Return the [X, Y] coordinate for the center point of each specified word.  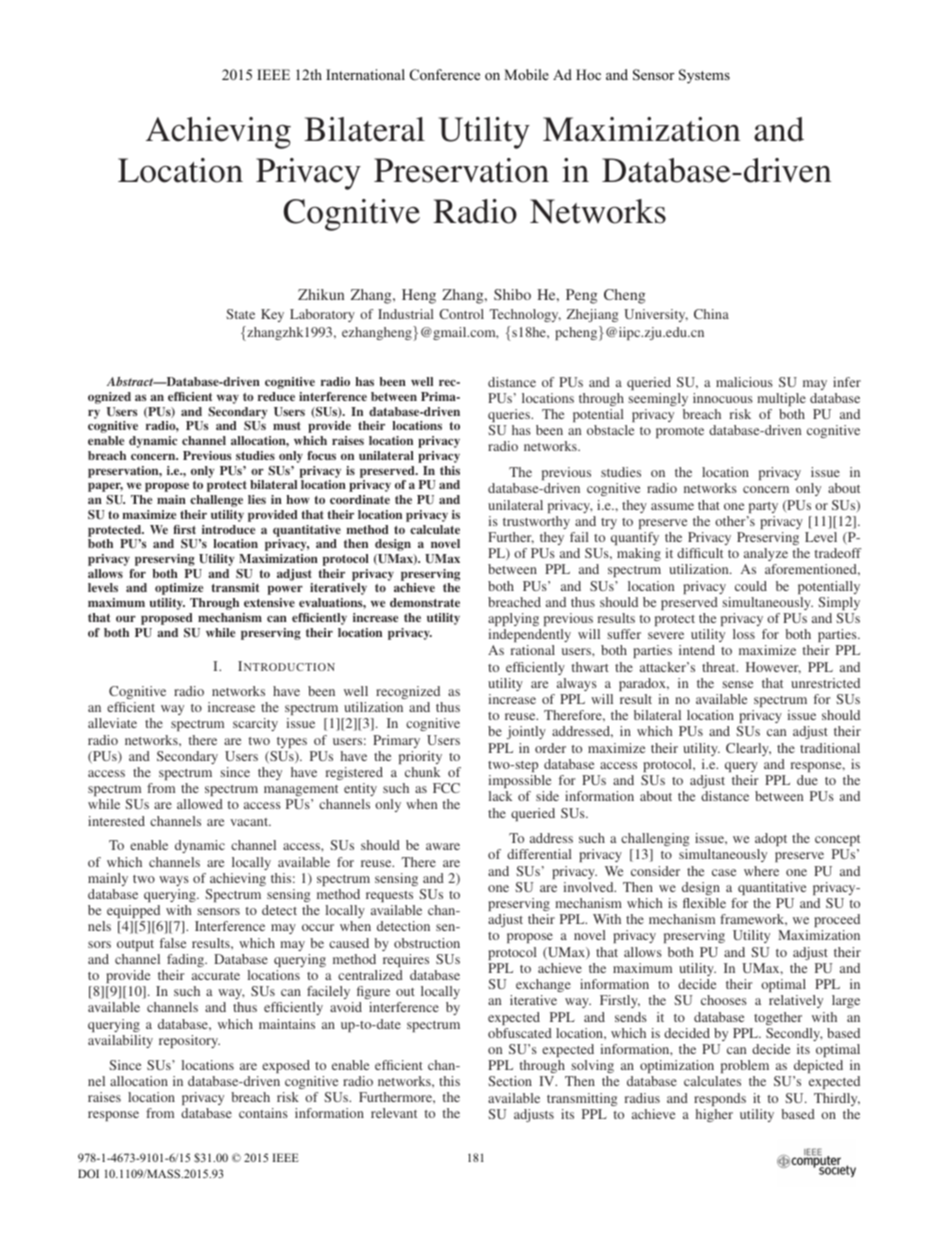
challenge [216, 501]
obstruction [427, 943]
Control [461, 314]
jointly [526, 732]
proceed [837, 920]
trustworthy [536, 522]
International [365, 74]
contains [263, 1113]
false [173, 943]
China [711, 314]
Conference [445, 75]
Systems [704, 76]
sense [737, 684]
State [240, 314]
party [763, 507]
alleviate [112, 723]
